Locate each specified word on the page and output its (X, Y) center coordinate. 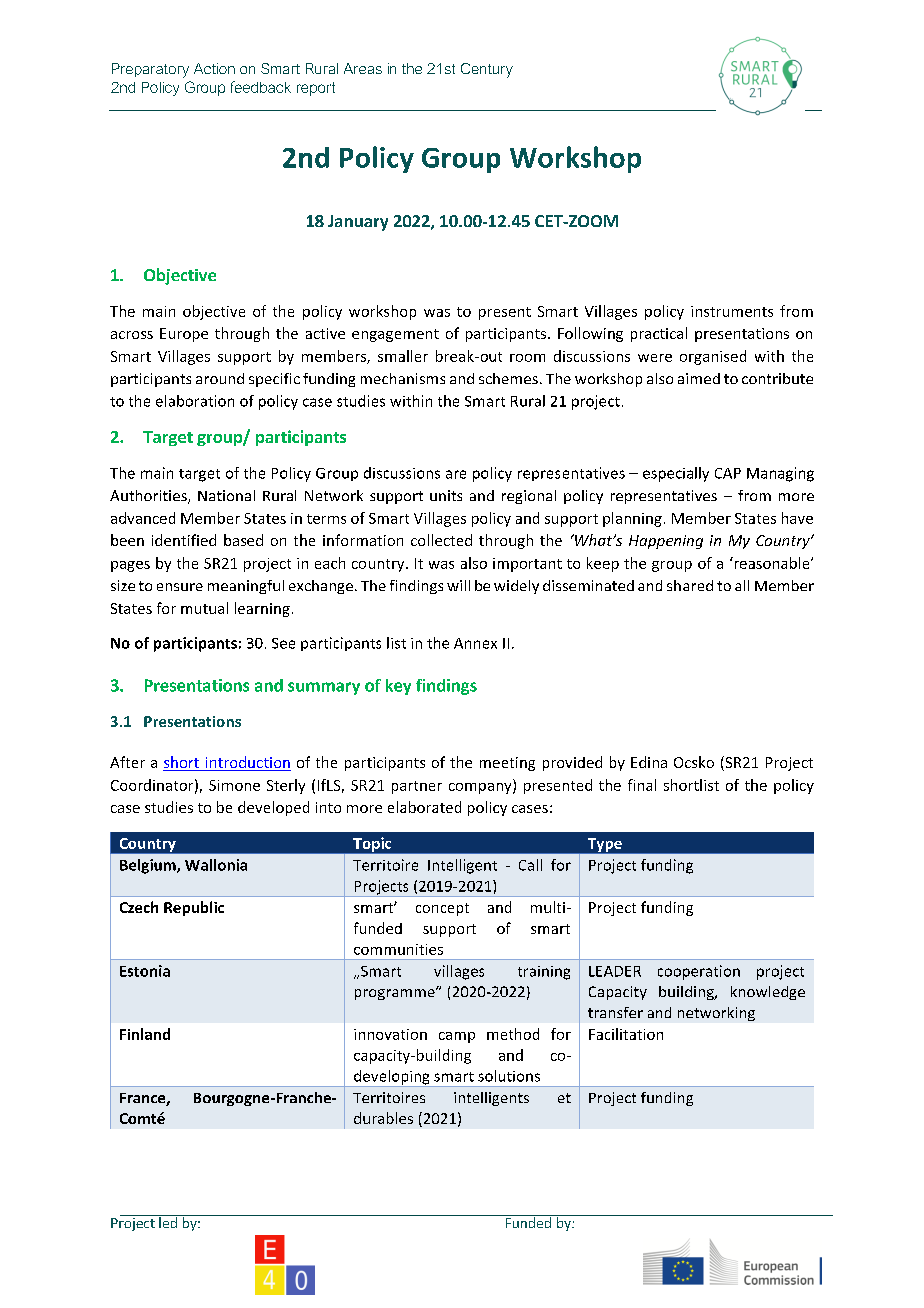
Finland (145, 1034)
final (642, 785)
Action (214, 68)
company (481, 788)
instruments (732, 311)
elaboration (195, 401)
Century (487, 70)
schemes (508, 378)
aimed (699, 378)
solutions (509, 1076)
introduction (247, 763)
